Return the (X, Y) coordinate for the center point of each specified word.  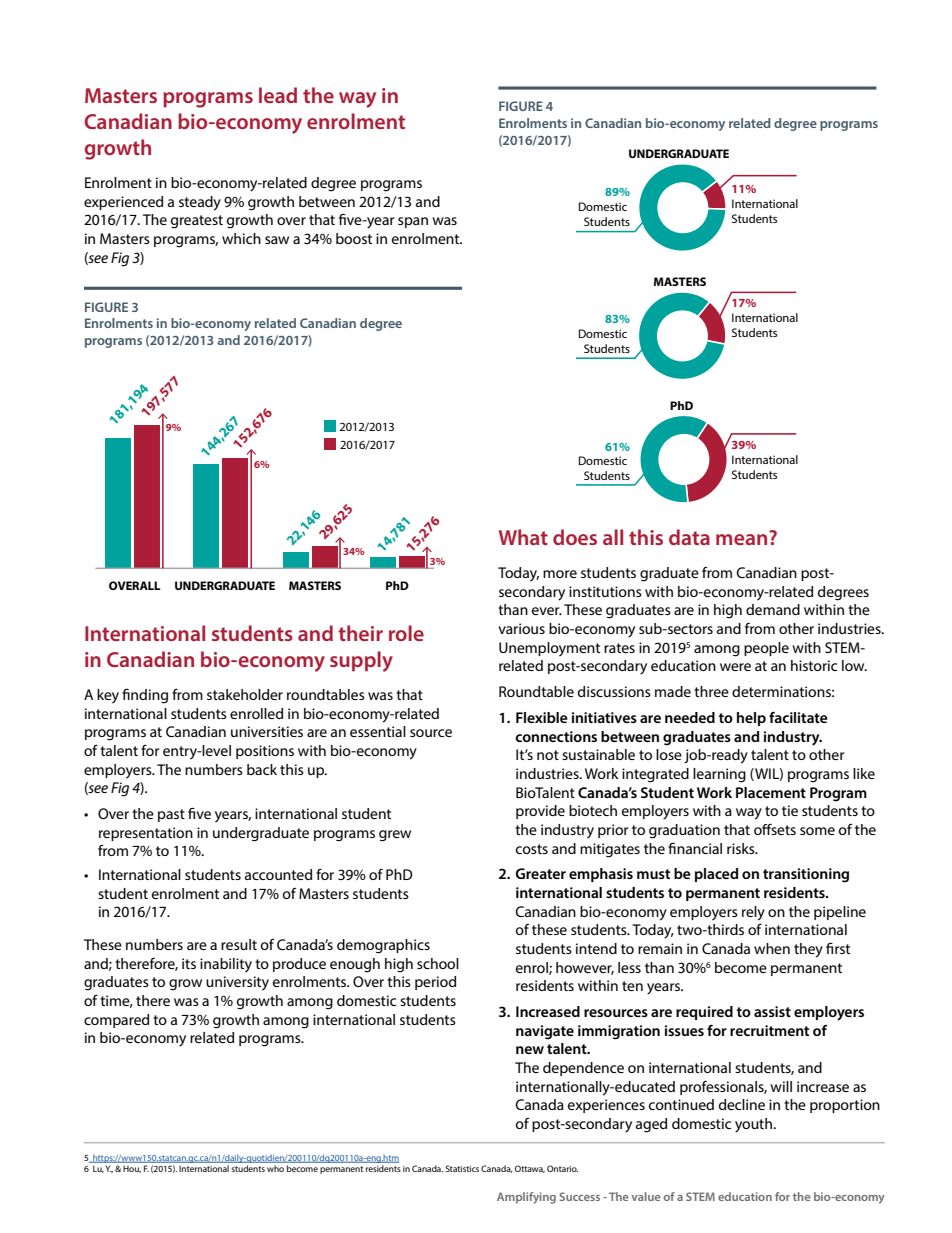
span (413, 222)
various (521, 628)
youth (754, 1125)
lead (278, 95)
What (523, 537)
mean (741, 539)
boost (354, 238)
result (239, 944)
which (241, 238)
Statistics (462, 1168)
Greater (540, 873)
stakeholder (245, 694)
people (766, 649)
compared (116, 1021)
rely (753, 913)
